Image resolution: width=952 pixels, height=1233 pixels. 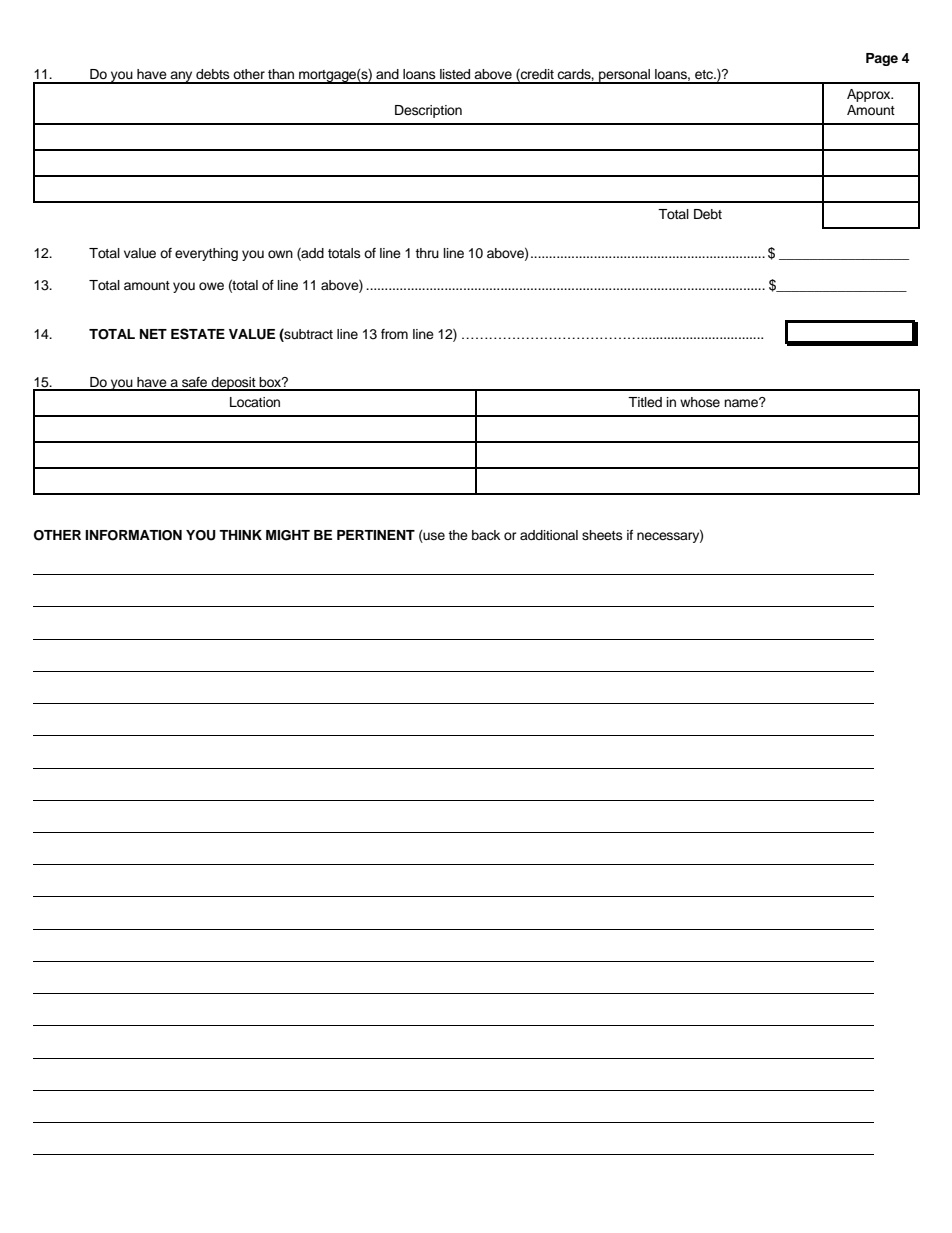 What do you see at coordinates (255, 402) in the image?
I see `Location` at bounding box center [255, 402].
